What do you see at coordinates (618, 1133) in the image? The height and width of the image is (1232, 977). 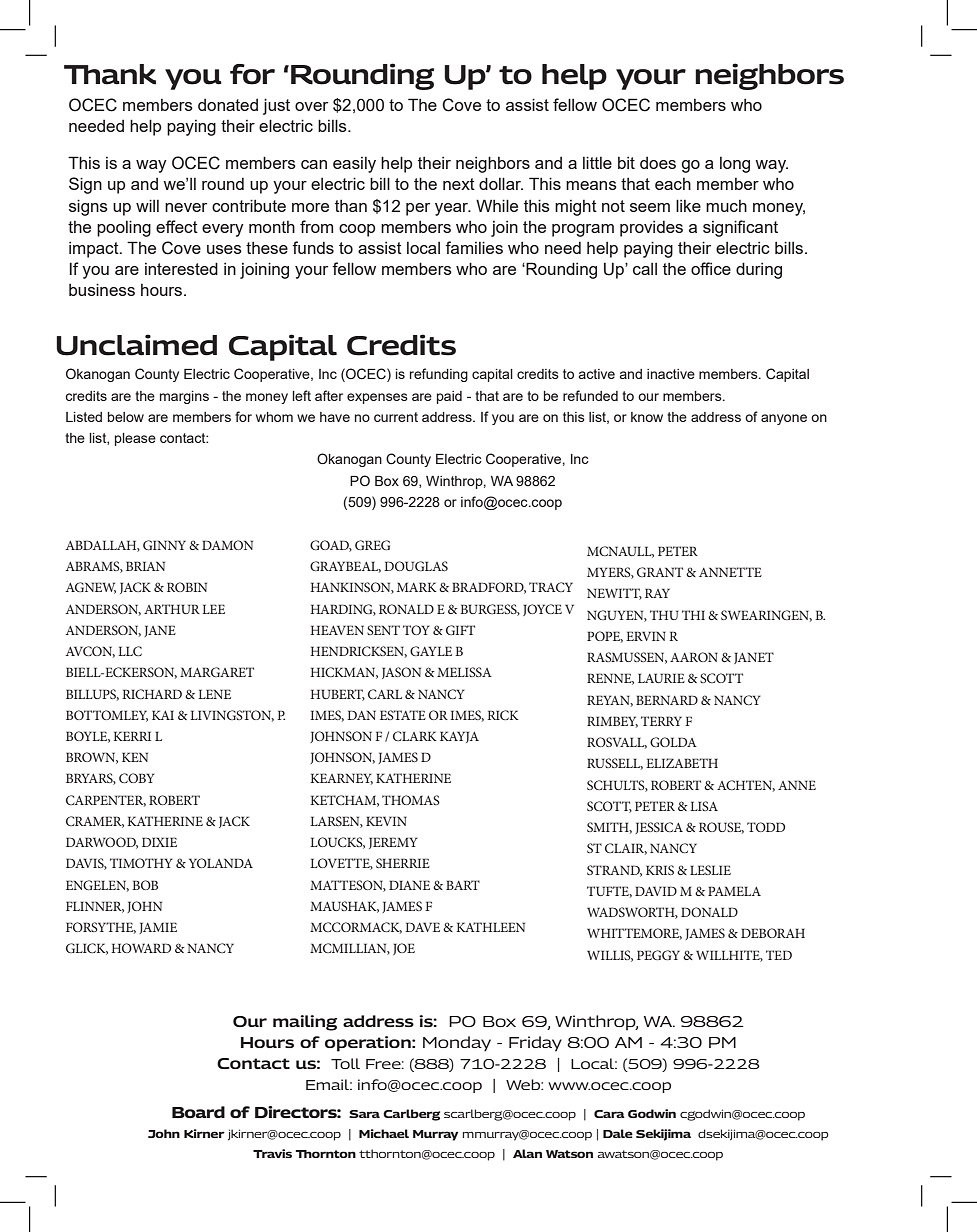 I see `Dale` at bounding box center [618, 1133].
